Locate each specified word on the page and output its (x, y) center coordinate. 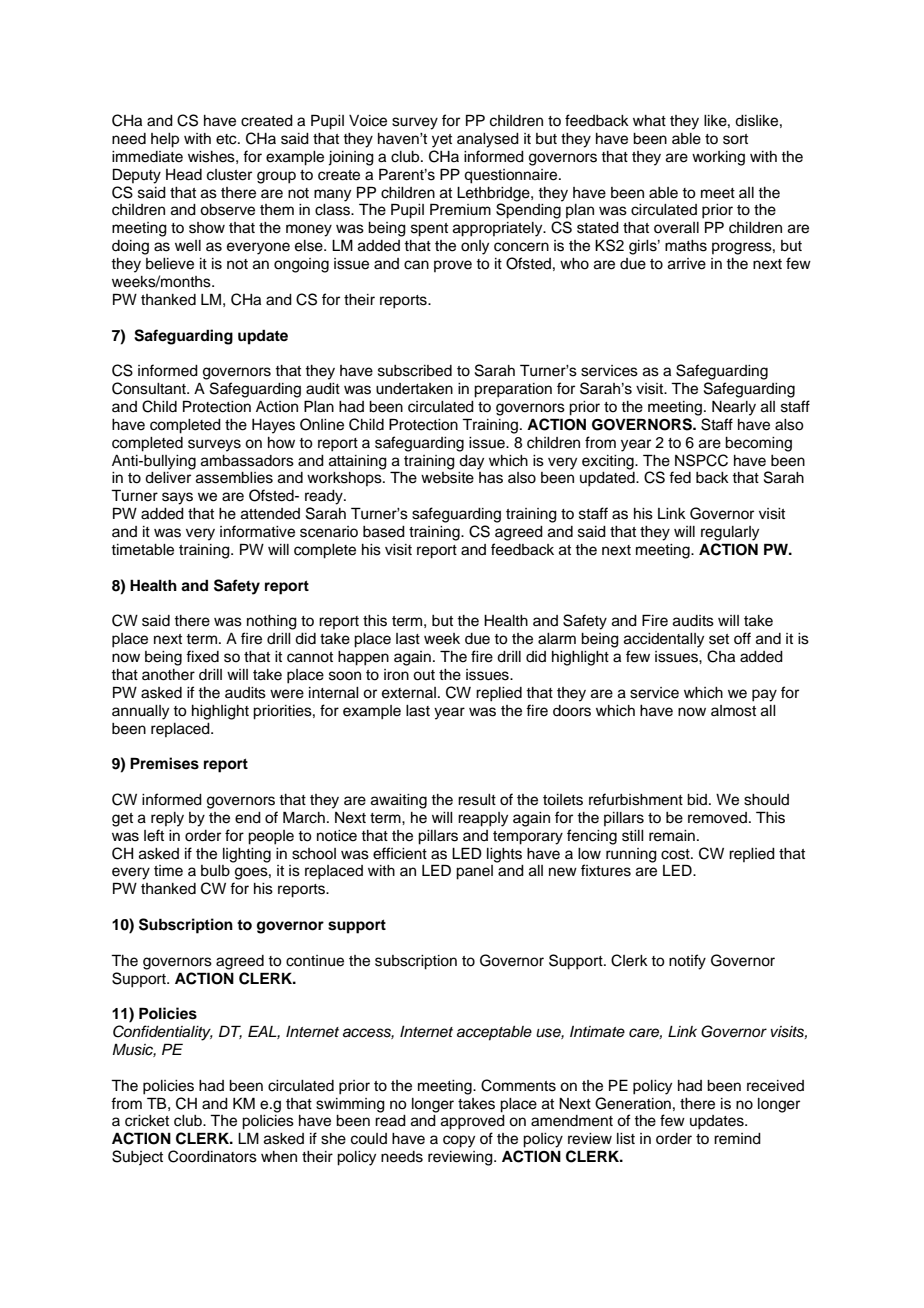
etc (227, 139)
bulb (215, 871)
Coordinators (212, 1156)
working (718, 158)
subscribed (415, 371)
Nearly (734, 408)
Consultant (150, 388)
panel (474, 872)
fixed (202, 656)
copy (459, 1141)
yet (442, 141)
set (719, 639)
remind (737, 1139)
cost (676, 854)
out (424, 675)
